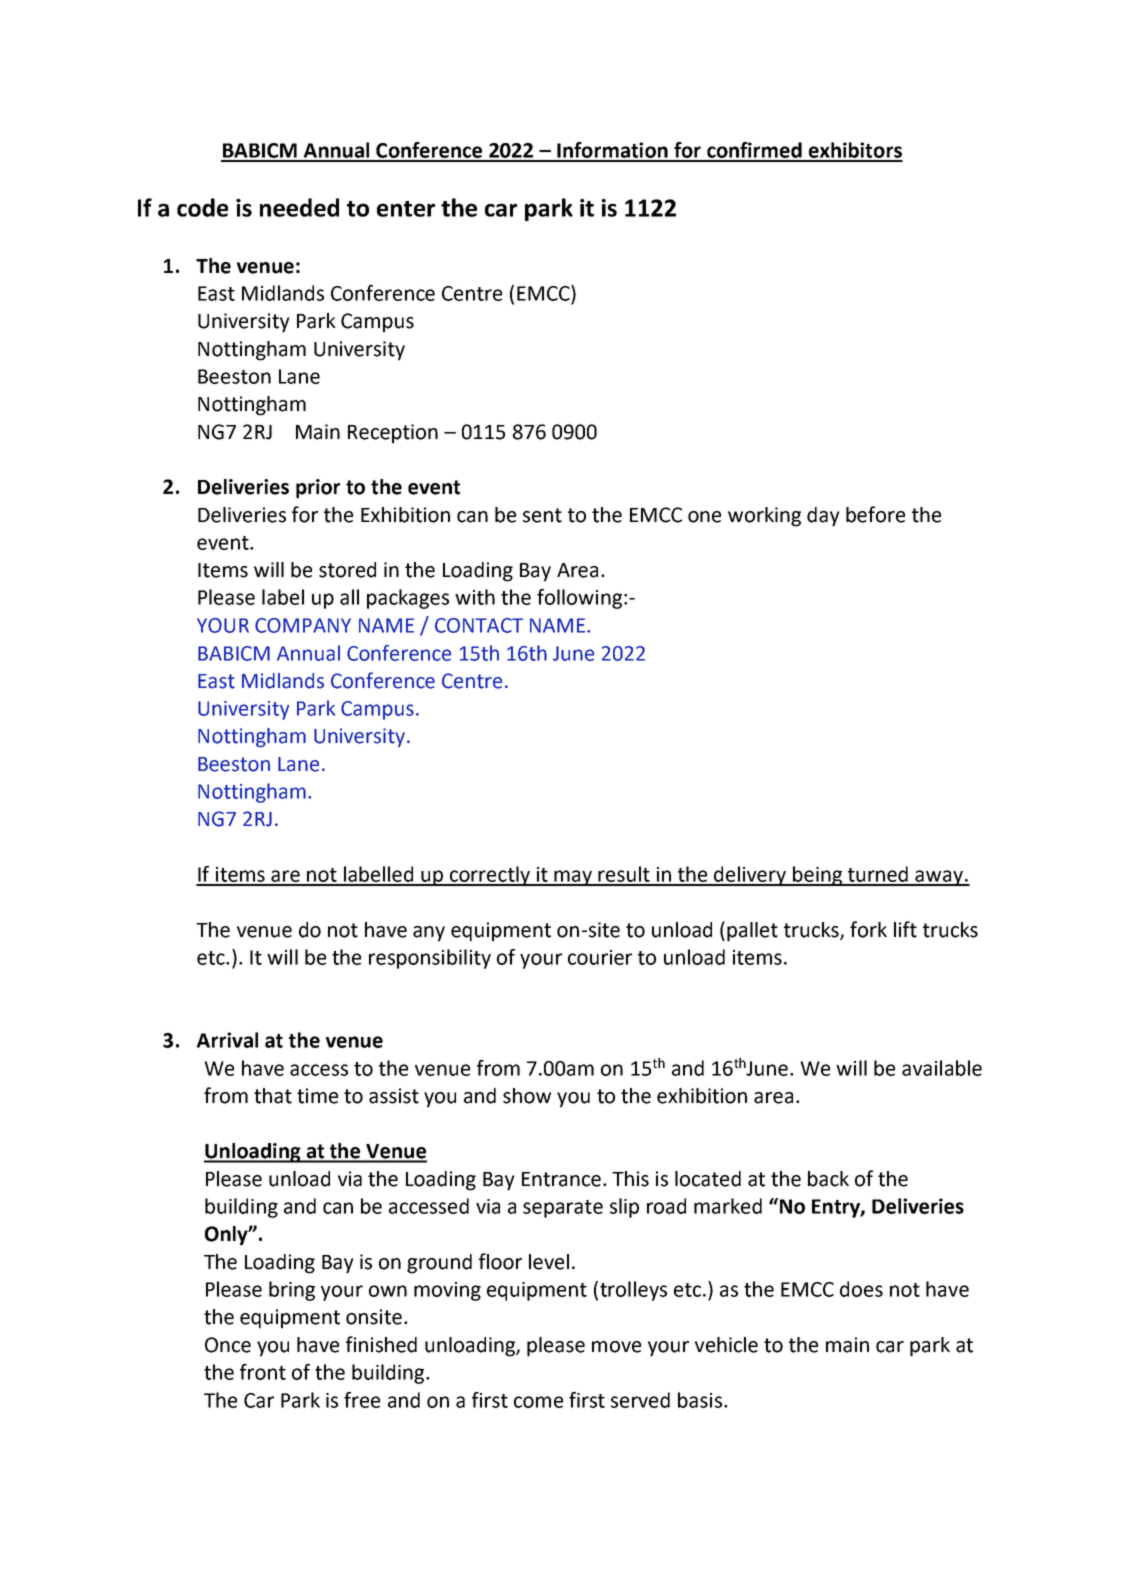  Describe the element at coordinates (542, 515) in the screenshot. I see `sent` at that location.
